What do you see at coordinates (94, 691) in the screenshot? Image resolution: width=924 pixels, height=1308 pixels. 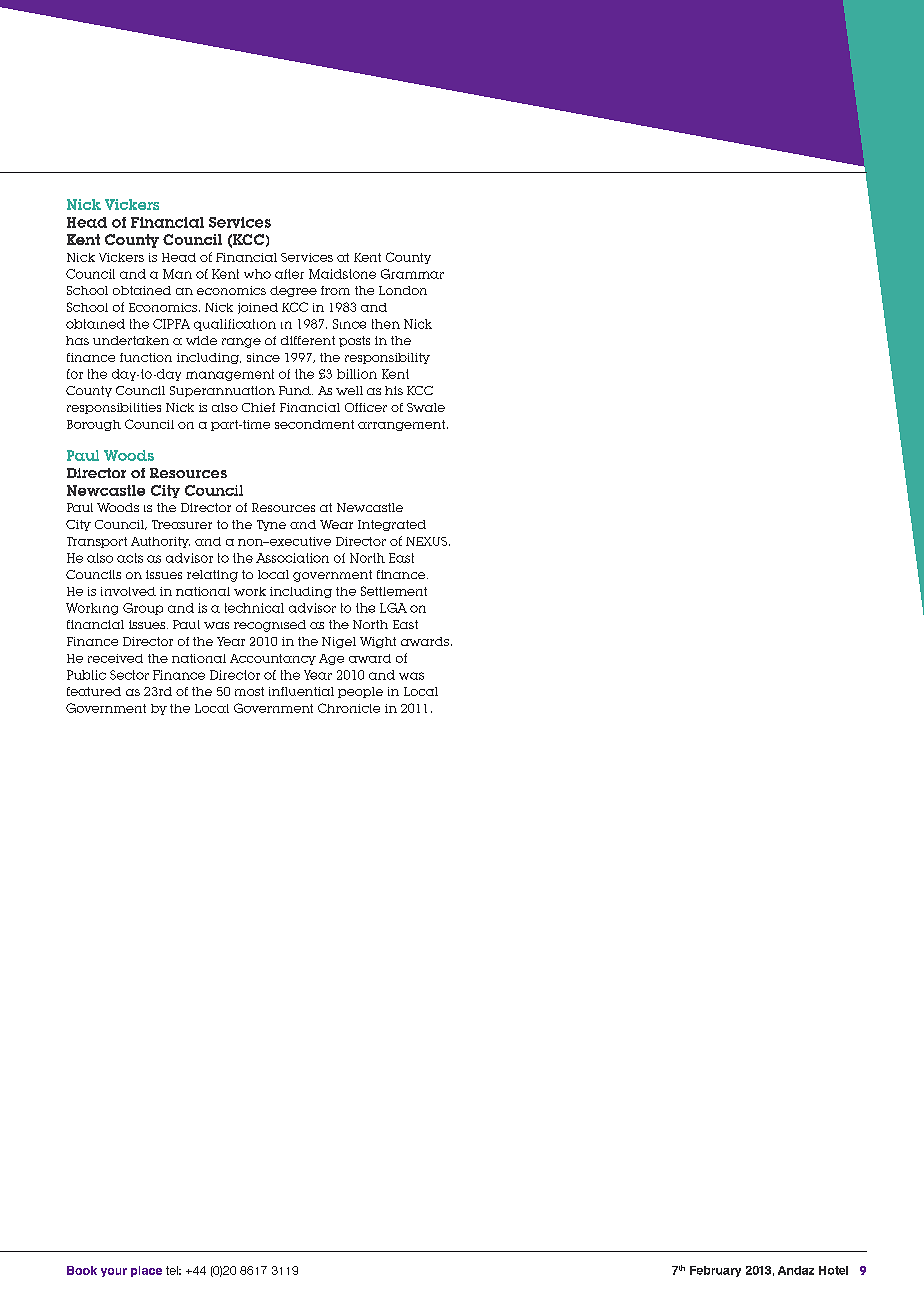 I see `featured` at bounding box center [94, 691].
